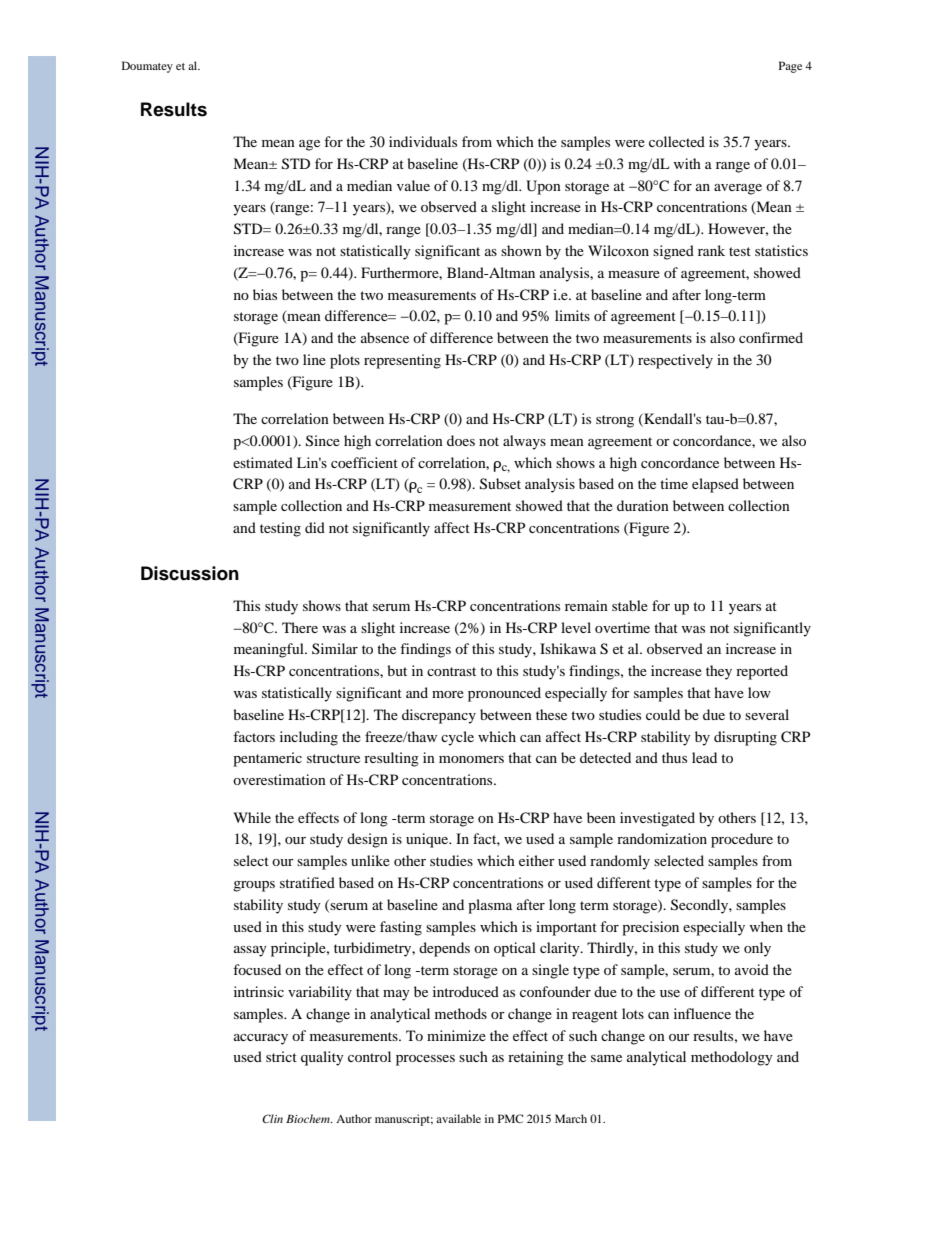  I want to click on bias, so click(265, 294).
